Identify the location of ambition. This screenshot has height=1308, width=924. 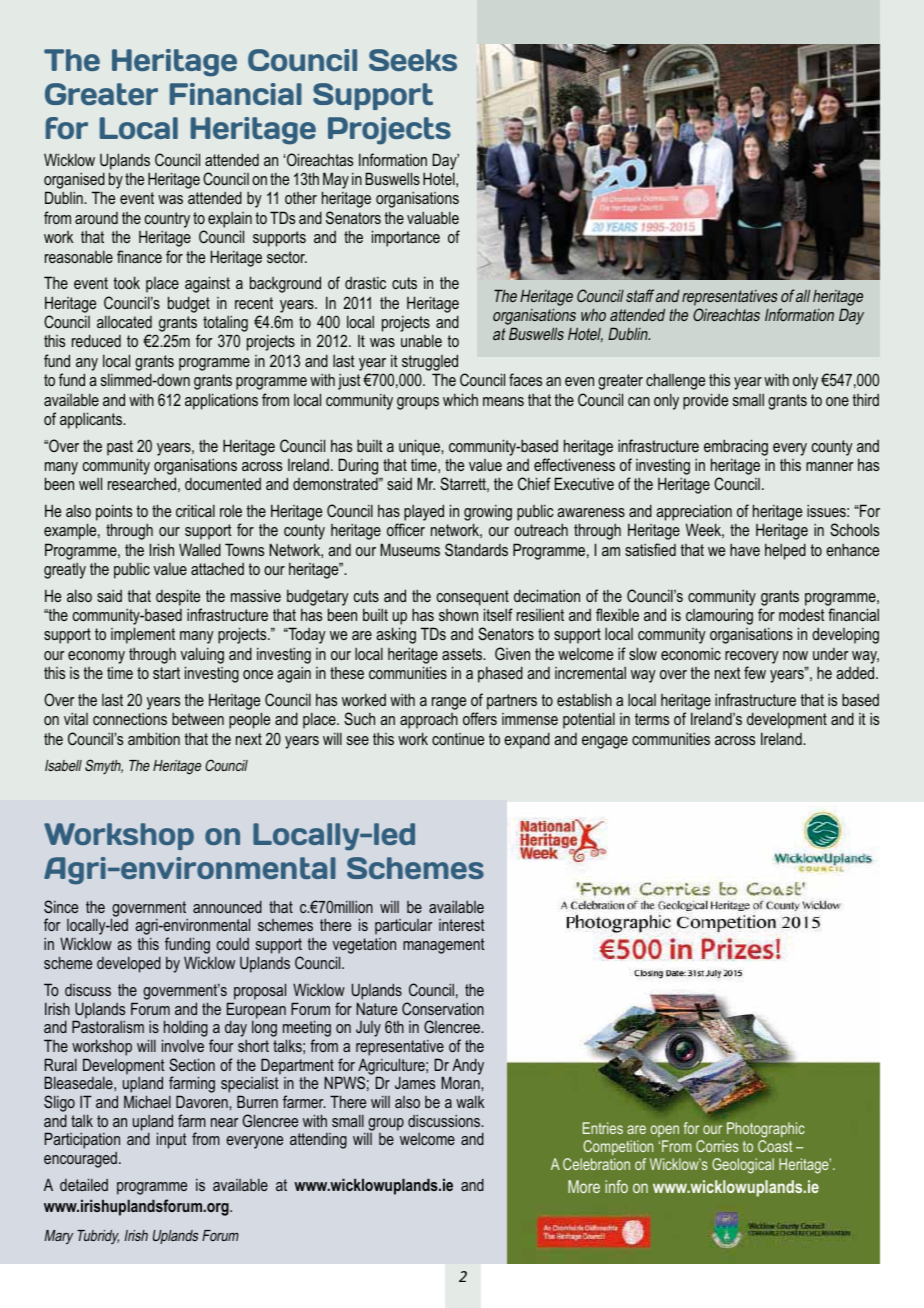
(154, 738).
